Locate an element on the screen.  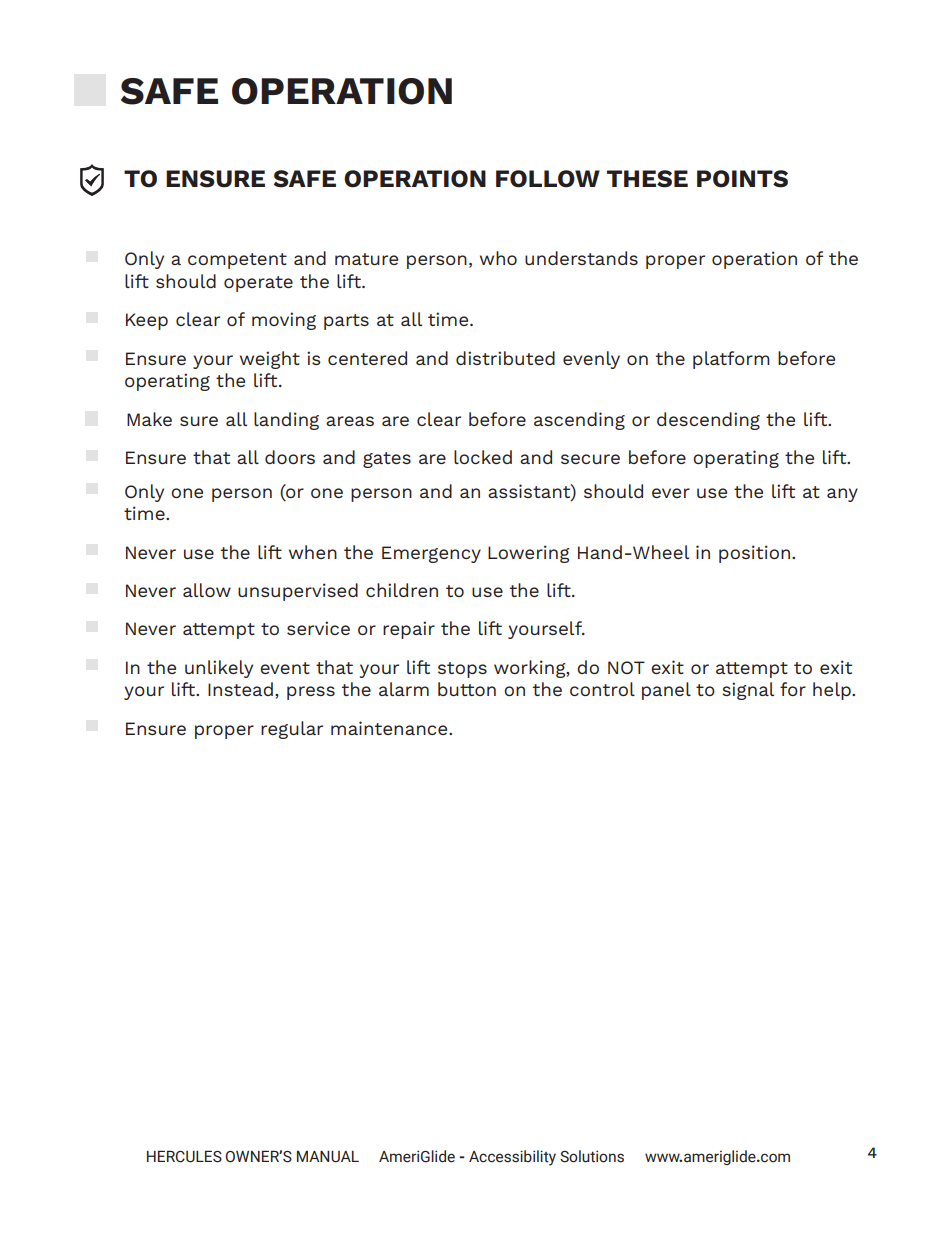
Accessibility is located at coordinates (512, 1158).
